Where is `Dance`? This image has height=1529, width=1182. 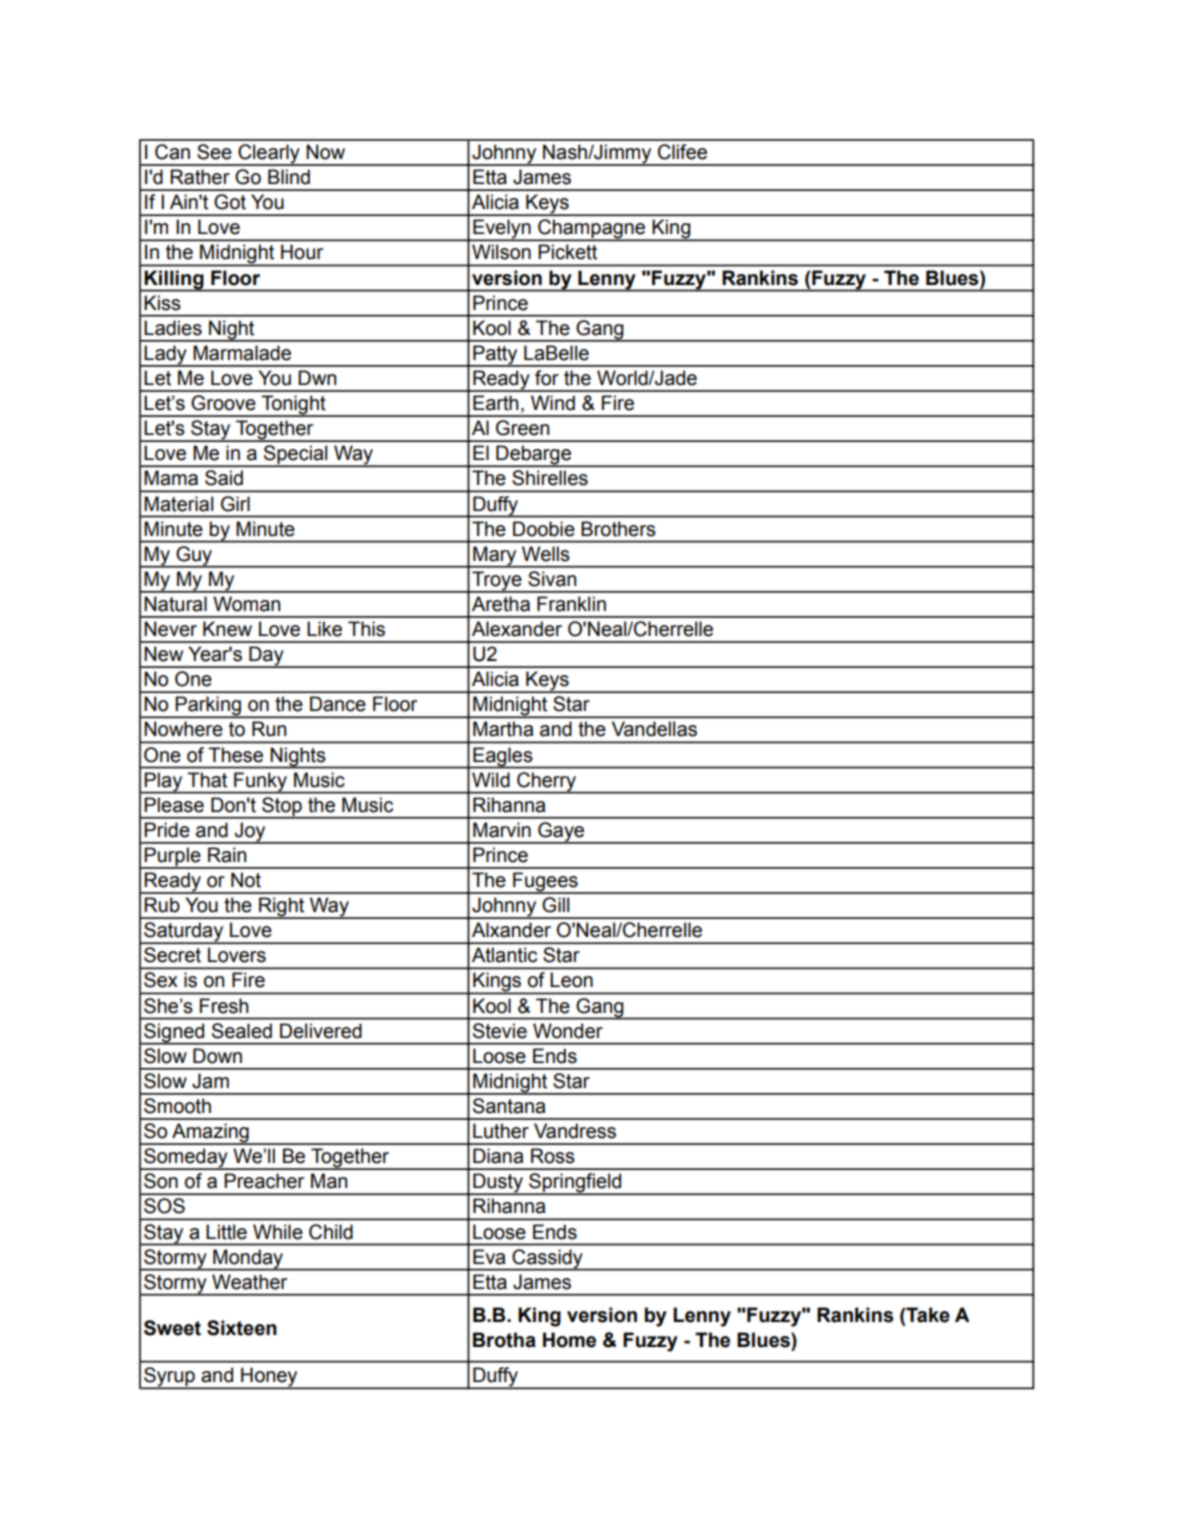
Dance is located at coordinates (338, 704).
